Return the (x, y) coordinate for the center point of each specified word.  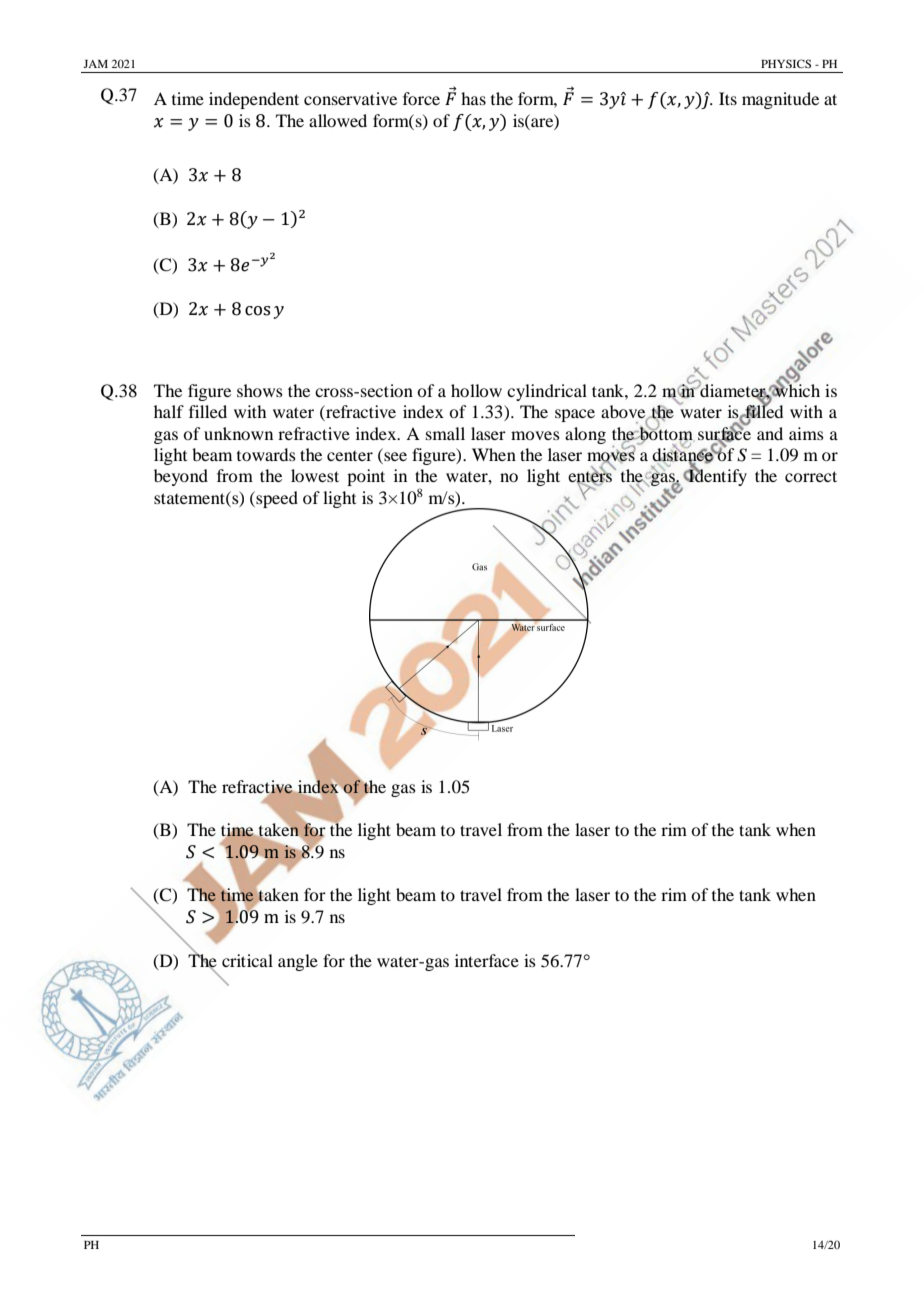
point (366, 477)
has (473, 98)
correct (811, 476)
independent (254, 100)
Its (728, 98)
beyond (181, 477)
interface (487, 960)
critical (247, 960)
